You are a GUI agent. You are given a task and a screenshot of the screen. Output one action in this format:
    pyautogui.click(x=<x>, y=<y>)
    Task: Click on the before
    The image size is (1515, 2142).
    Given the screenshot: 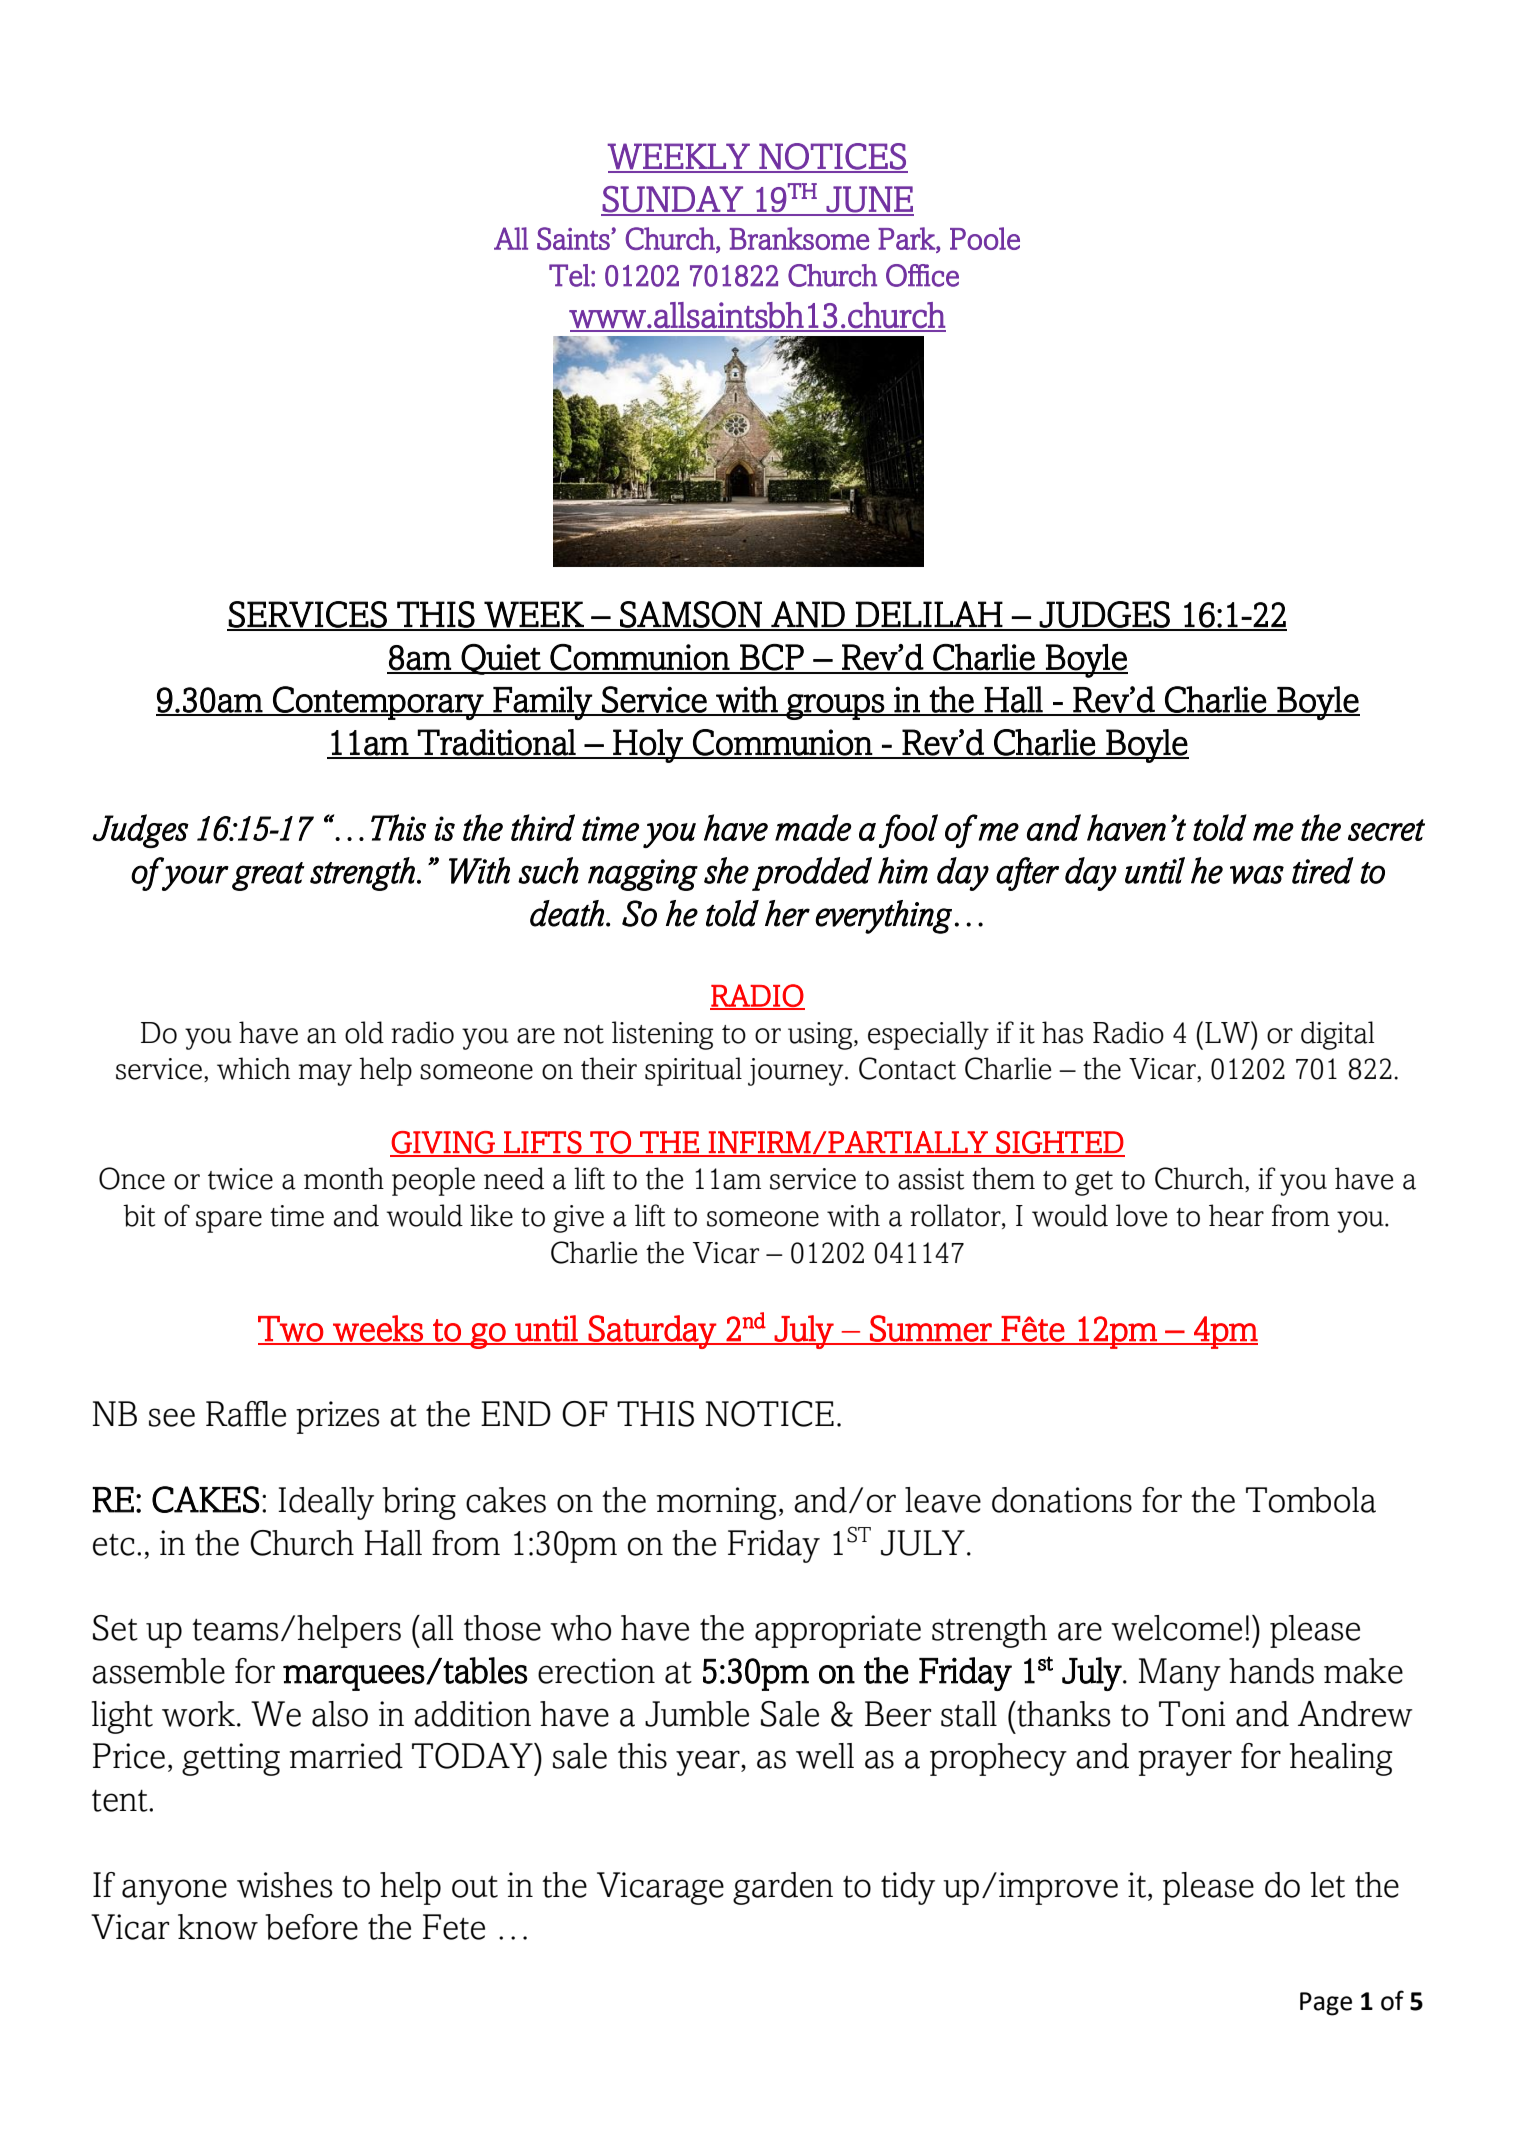 What is the action you would take?
    pyautogui.click(x=311, y=1927)
